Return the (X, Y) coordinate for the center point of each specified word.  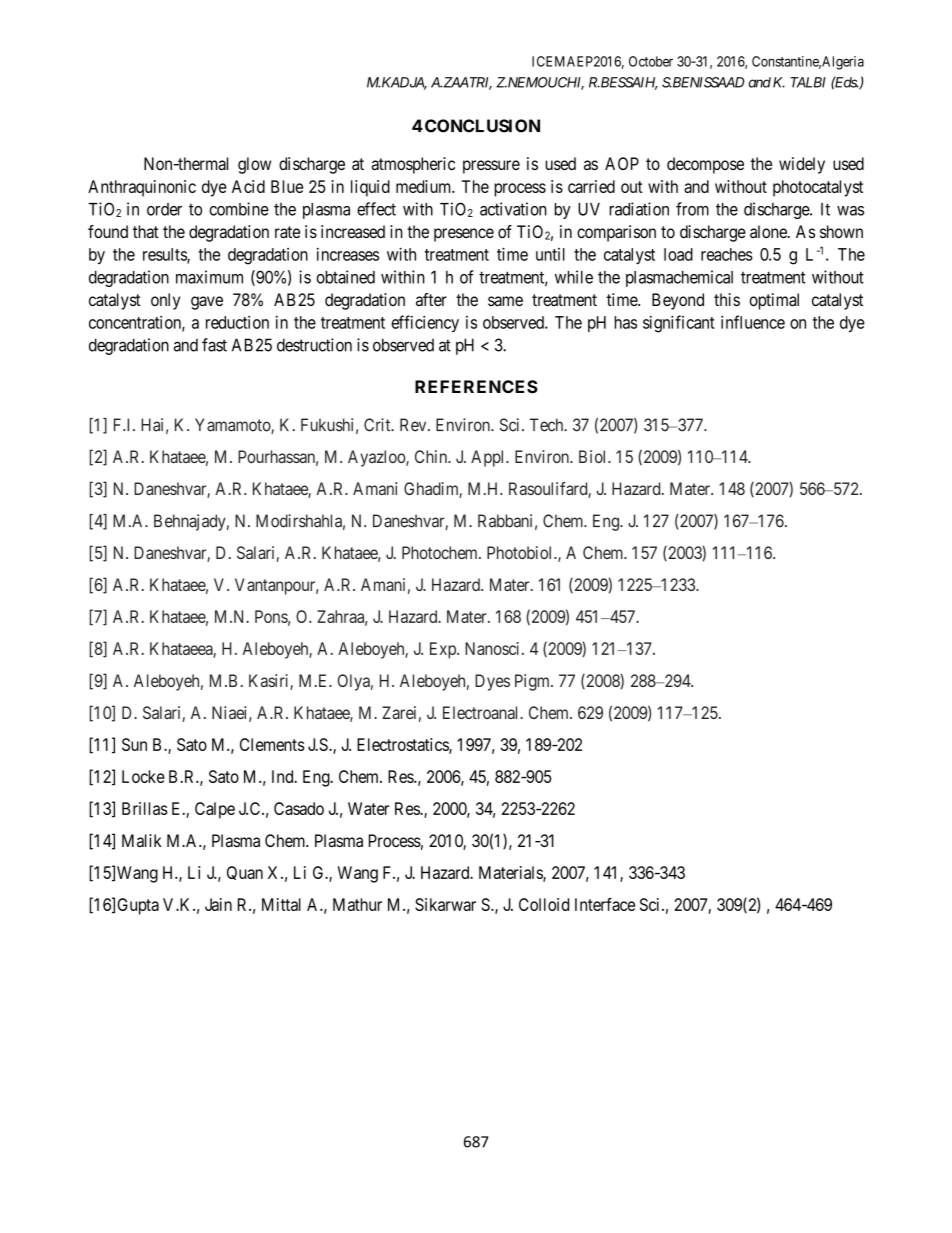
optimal (774, 301)
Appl (489, 458)
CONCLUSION (482, 126)
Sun (134, 744)
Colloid (544, 904)
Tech (548, 425)
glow (254, 165)
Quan (245, 873)
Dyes (492, 682)
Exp (444, 650)
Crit (378, 425)
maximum (209, 277)
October (651, 61)
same (505, 301)
